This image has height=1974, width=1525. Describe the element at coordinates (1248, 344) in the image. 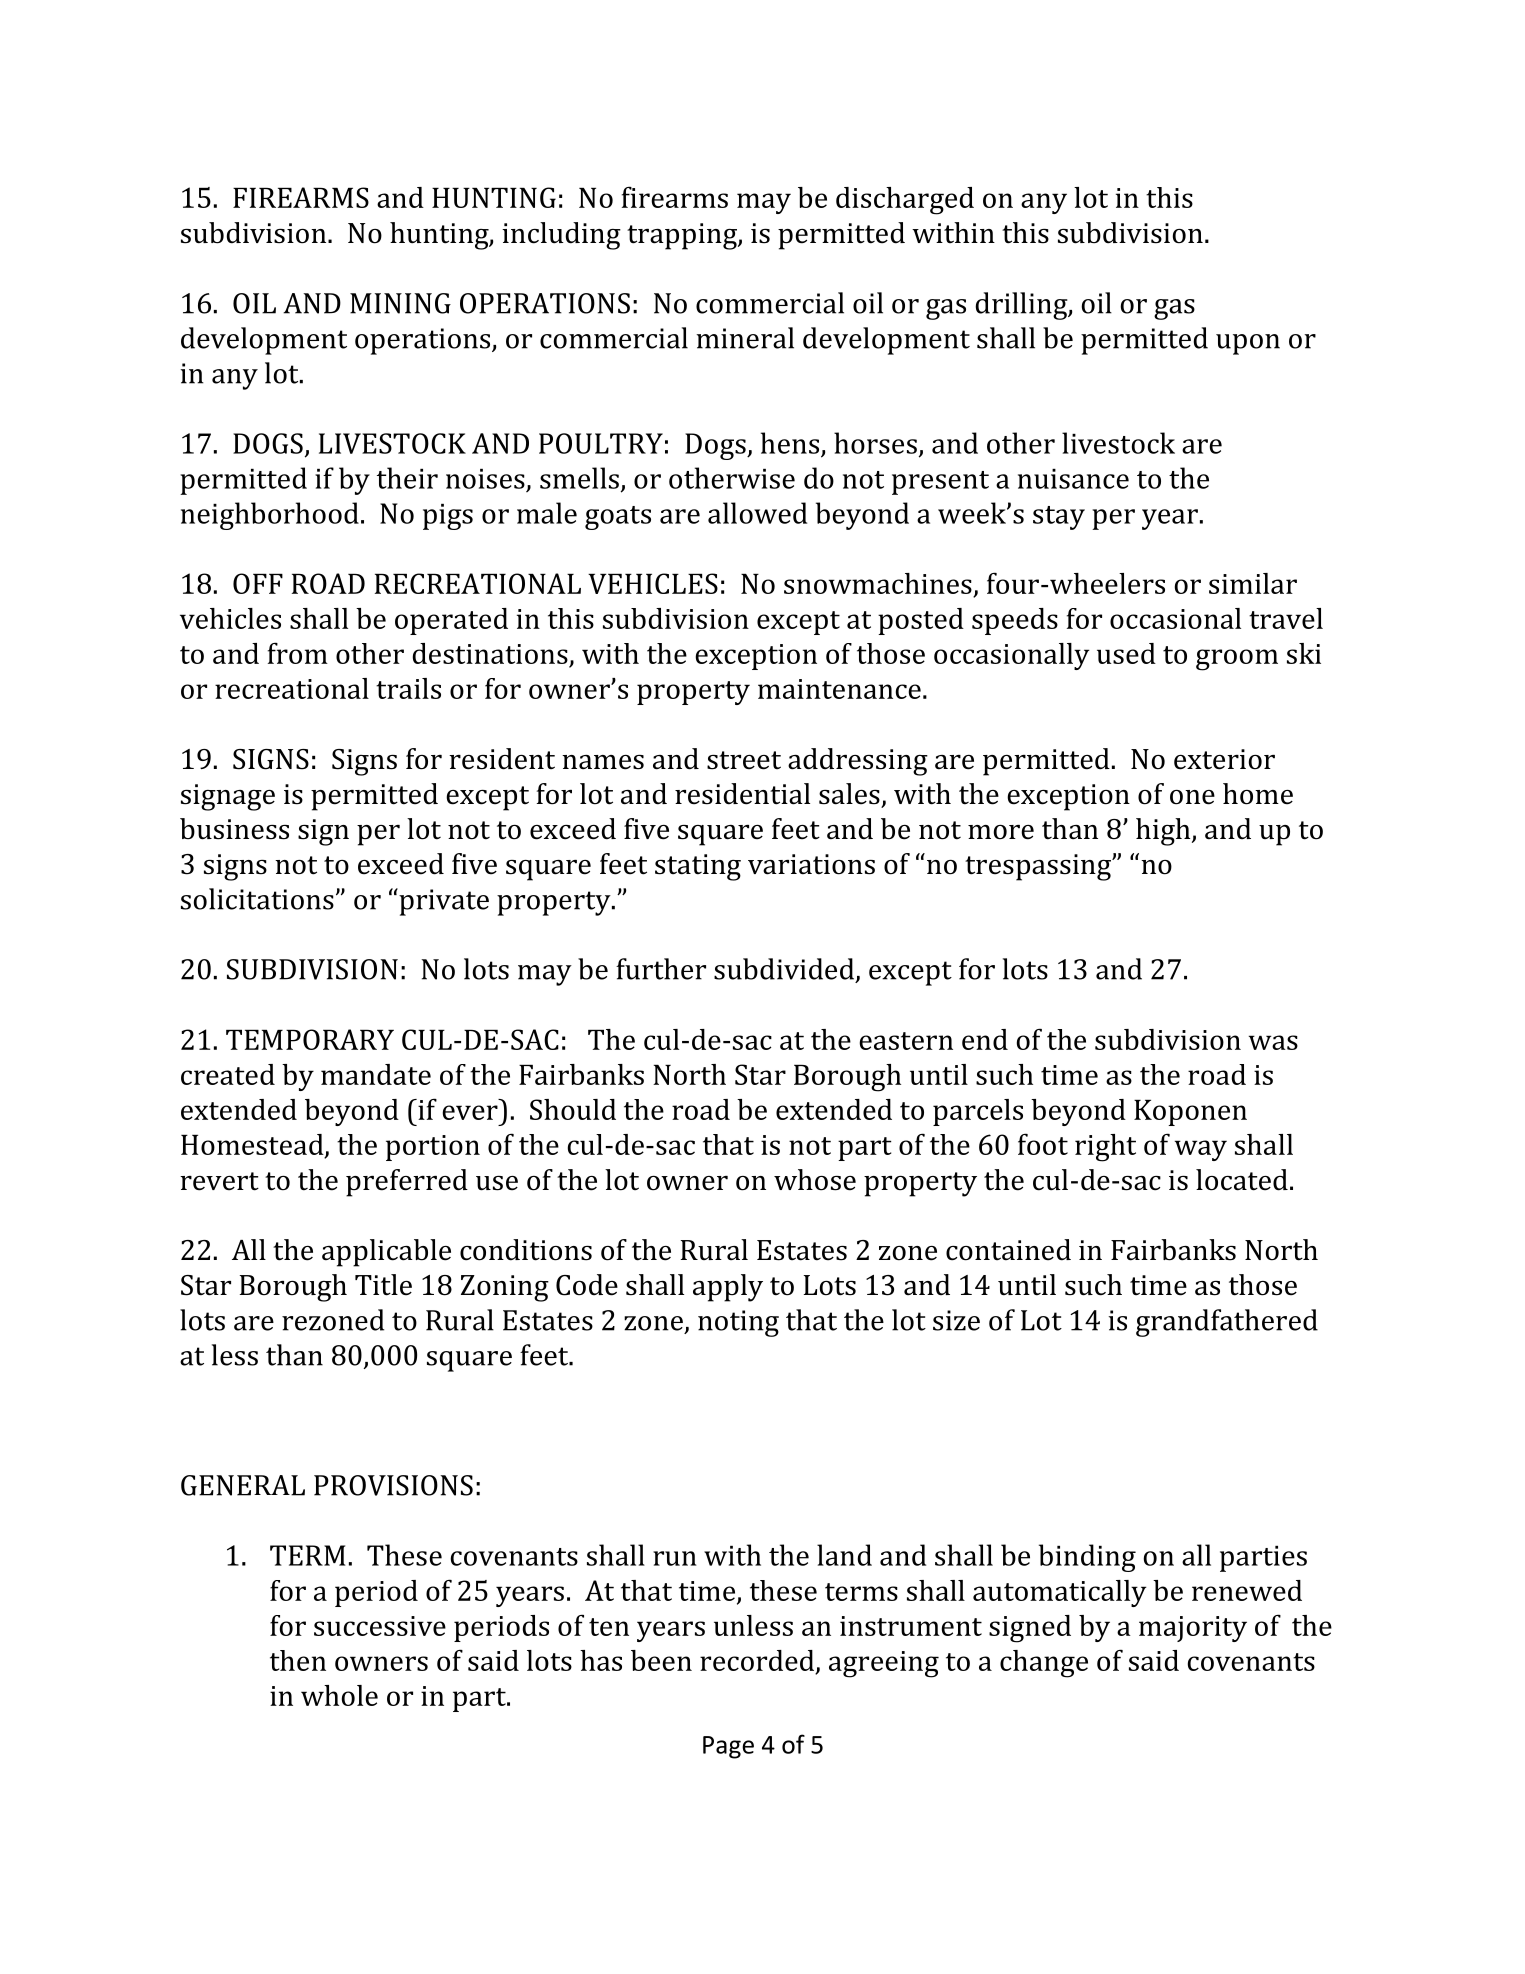

I see `upon` at that location.
